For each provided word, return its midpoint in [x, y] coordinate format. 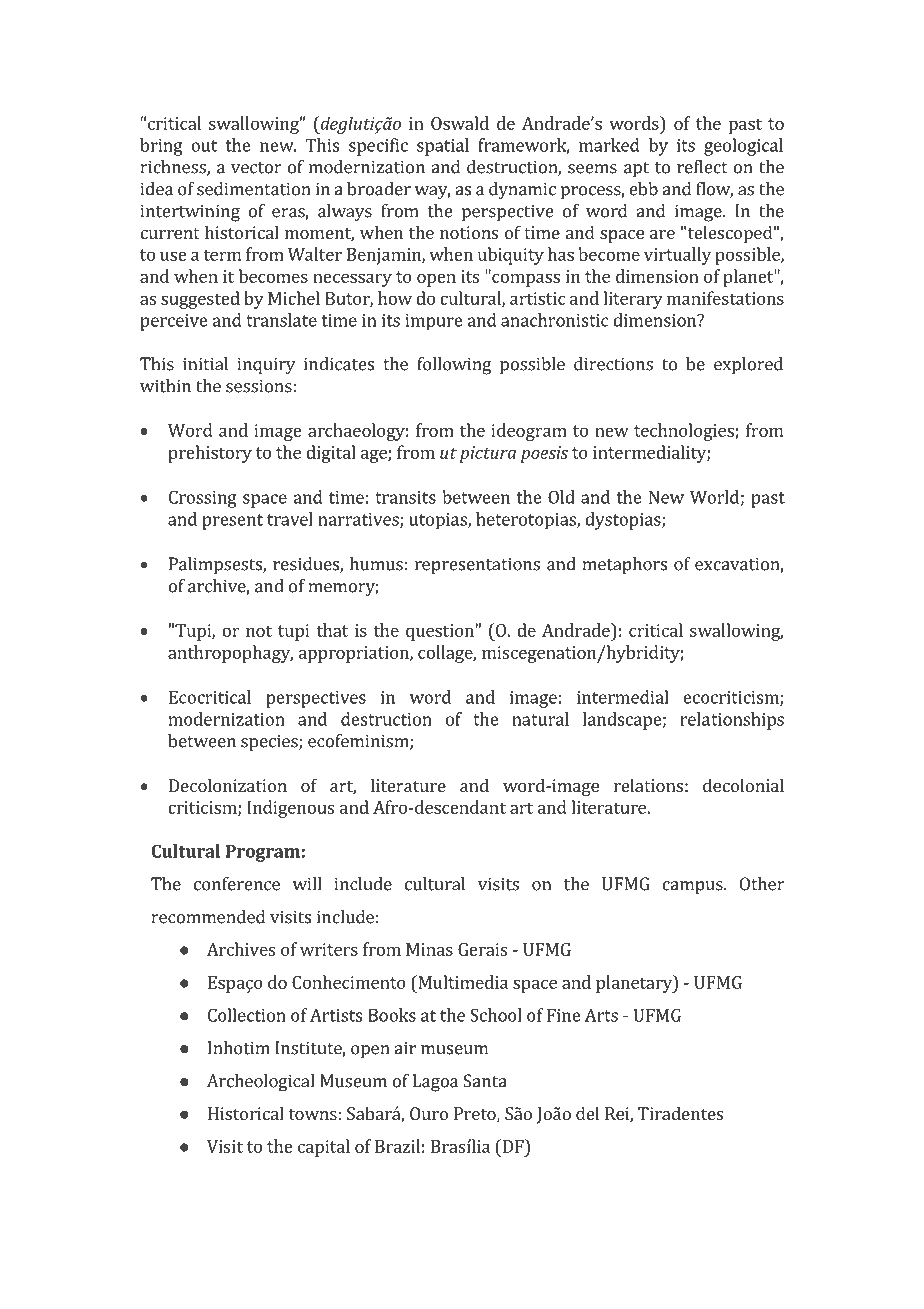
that [332, 630]
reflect [702, 167]
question [440, 632]
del [587, 1113]
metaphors [624, 566]
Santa [485, 1081]
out [204, 146]
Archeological [260, 1083]
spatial [443, 147]
